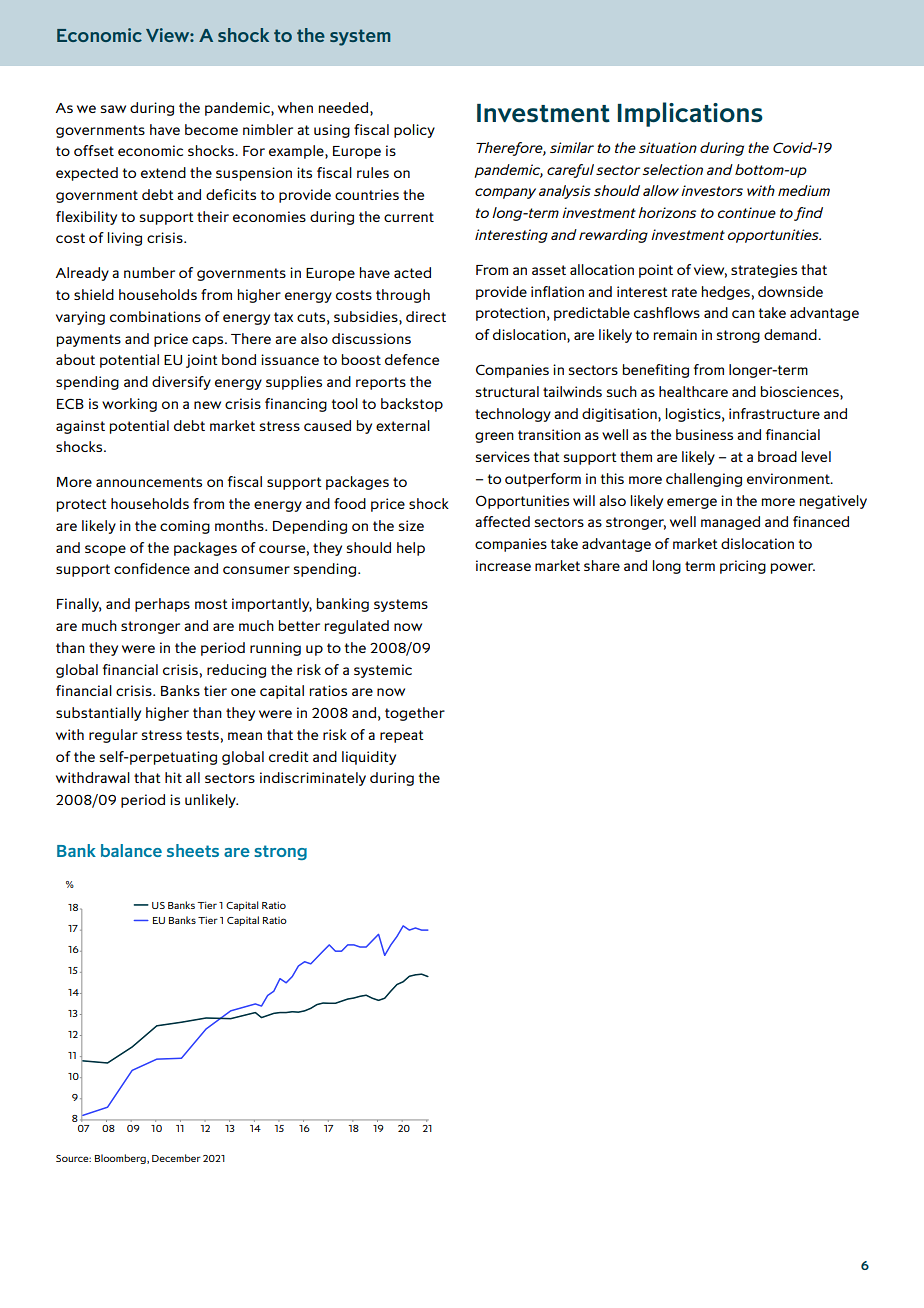  What do you see at coordinates (690, 114) in the page?
I see `Implications` at bounding box center [690, 114].
